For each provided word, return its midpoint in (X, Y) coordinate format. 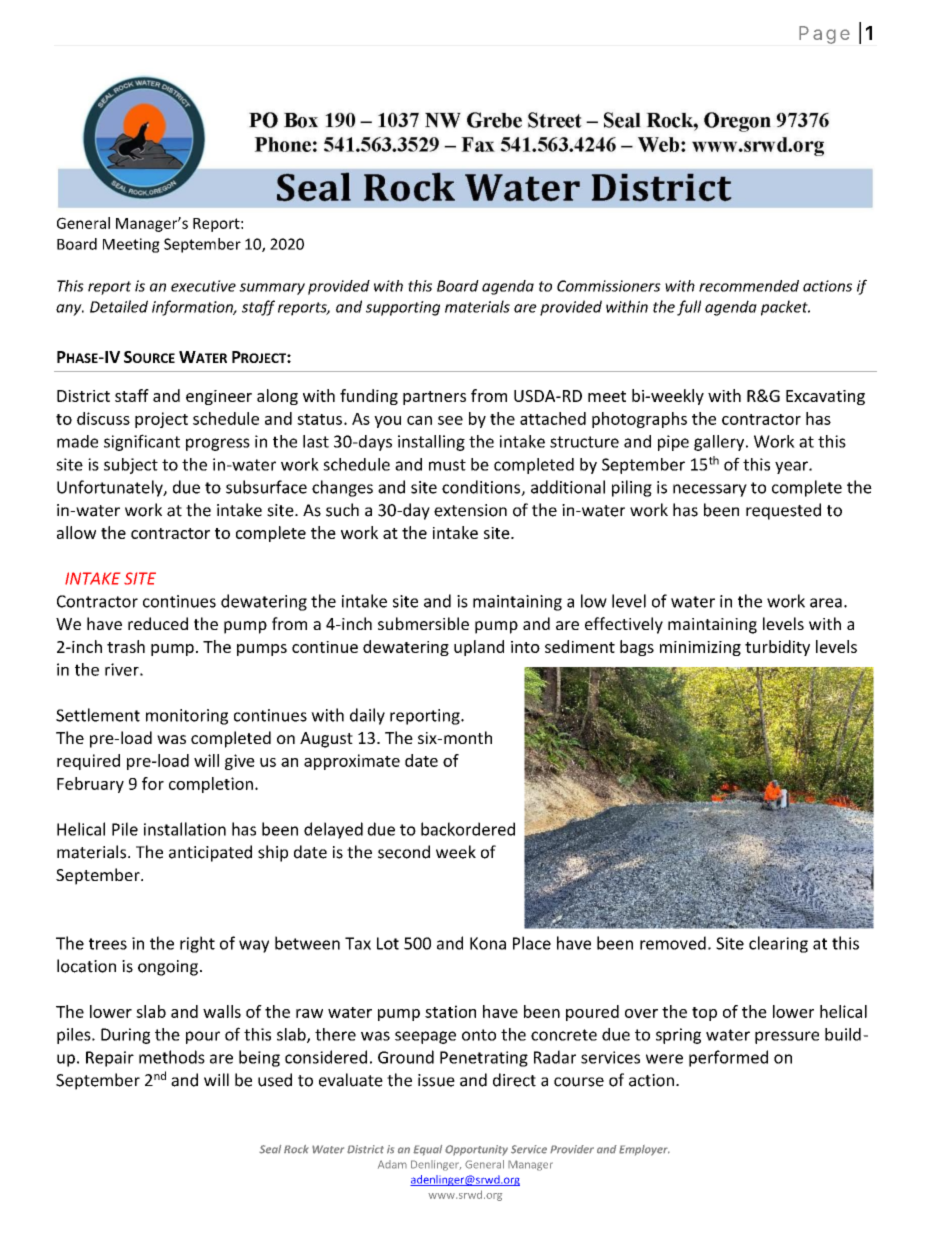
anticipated (210, 853)
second (404, 852)
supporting (403, 308)
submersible (423, 623)
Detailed (119, 306)
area (826, 603)
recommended (749, 286)
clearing (778, 944)
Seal (270, 1149)
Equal (427, 1150)
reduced (158, 623)
